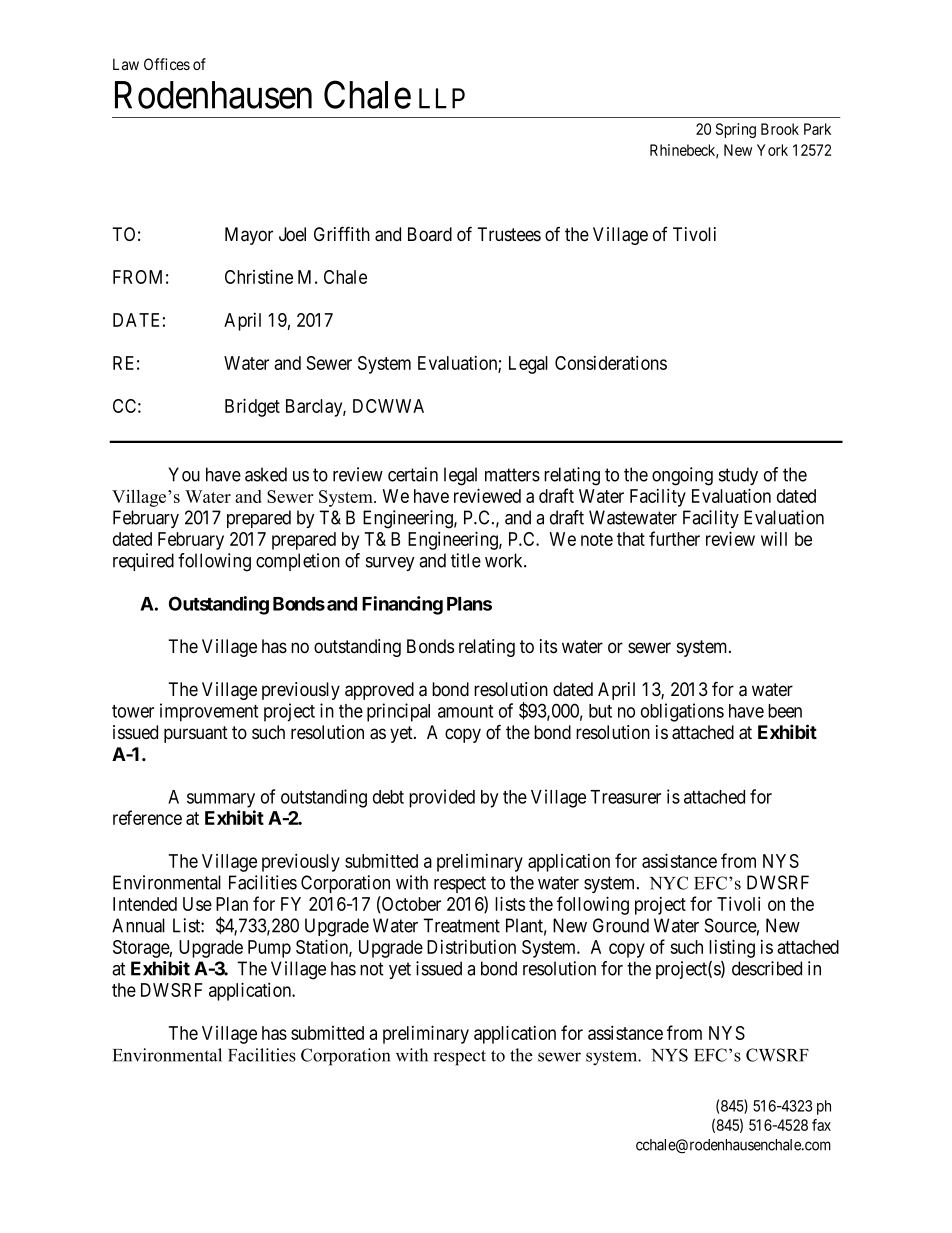 This screenshot has height=1233, width=952. Describe the element at coordinates (738, 476) in the screenshot. I see `study` at that location.
